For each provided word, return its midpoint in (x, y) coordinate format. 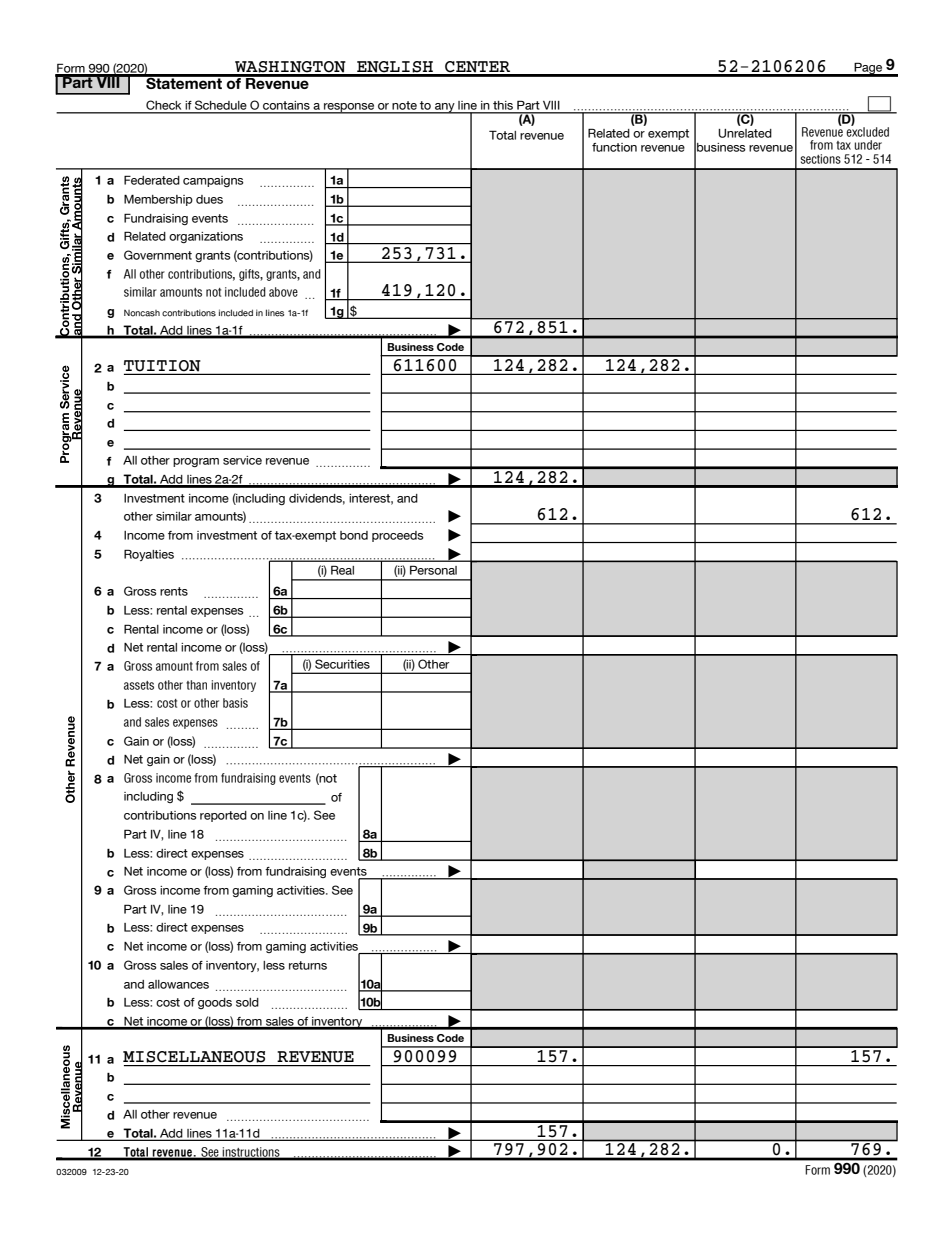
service (242, 460)
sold (247, 1002)
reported (223, 816)
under (868, 145)
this (503, 107)
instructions (251, 1153)
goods (215, 1003)
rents (174, 591)
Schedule (221, 106)
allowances (178, 984)
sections (820, 159)
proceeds (398, 536)
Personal (433, 570)
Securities (342, 664)
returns (308, 965)
